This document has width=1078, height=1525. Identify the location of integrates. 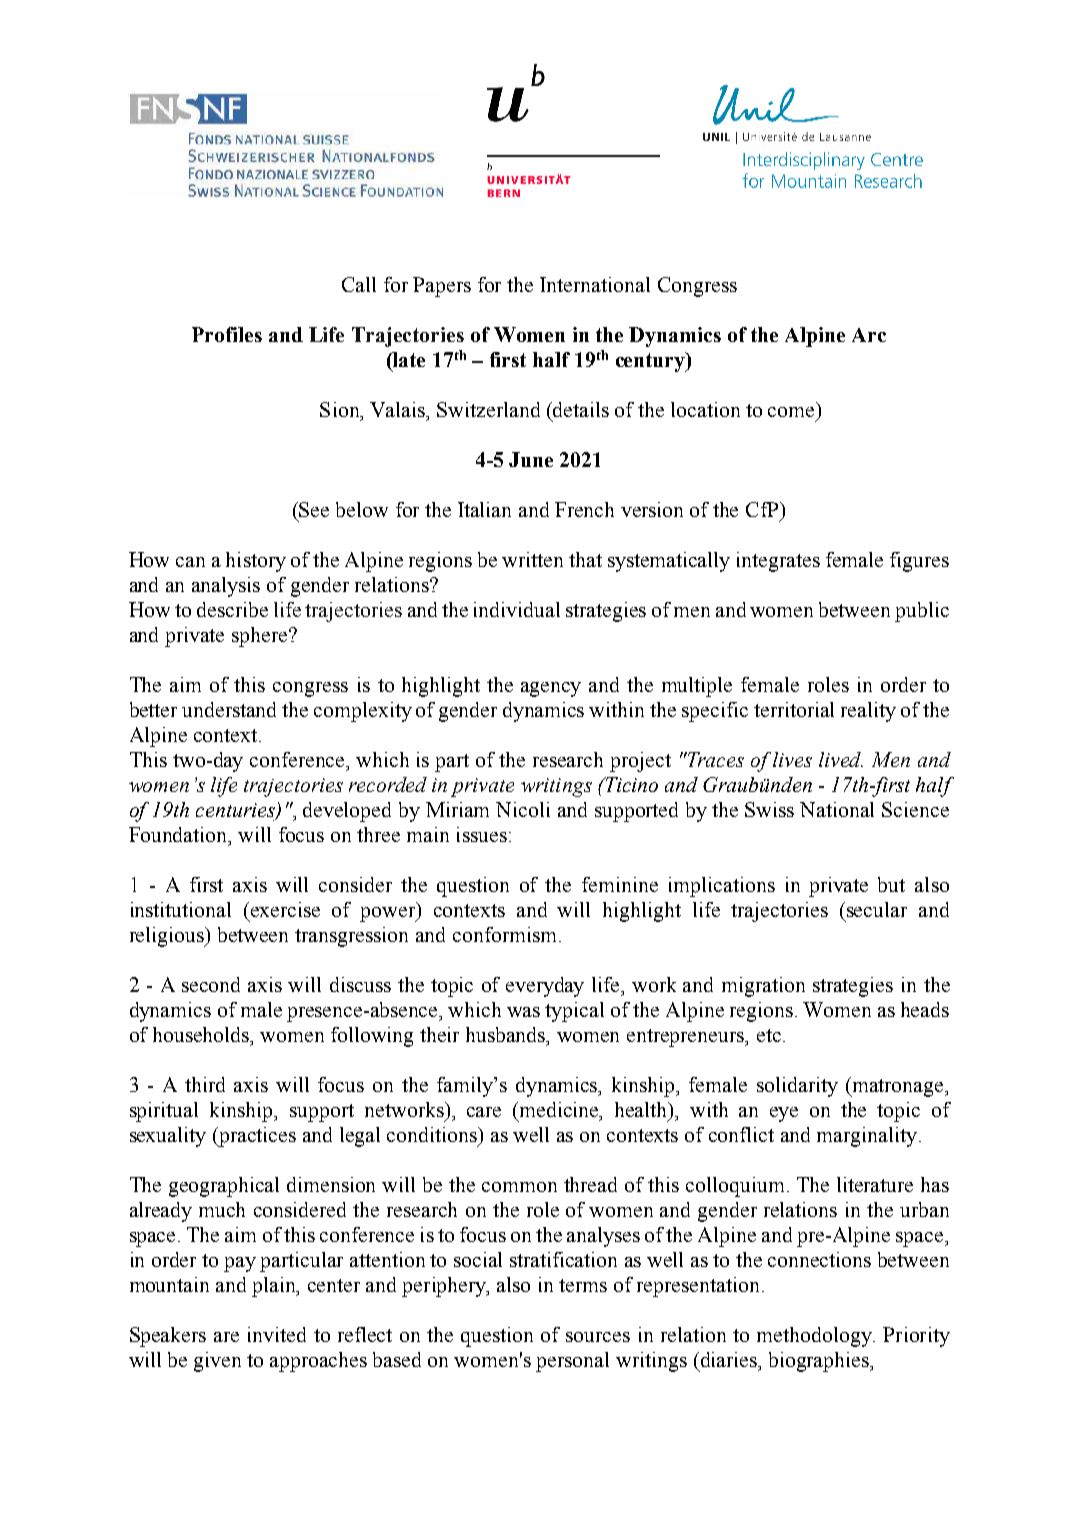
(778, 562).
